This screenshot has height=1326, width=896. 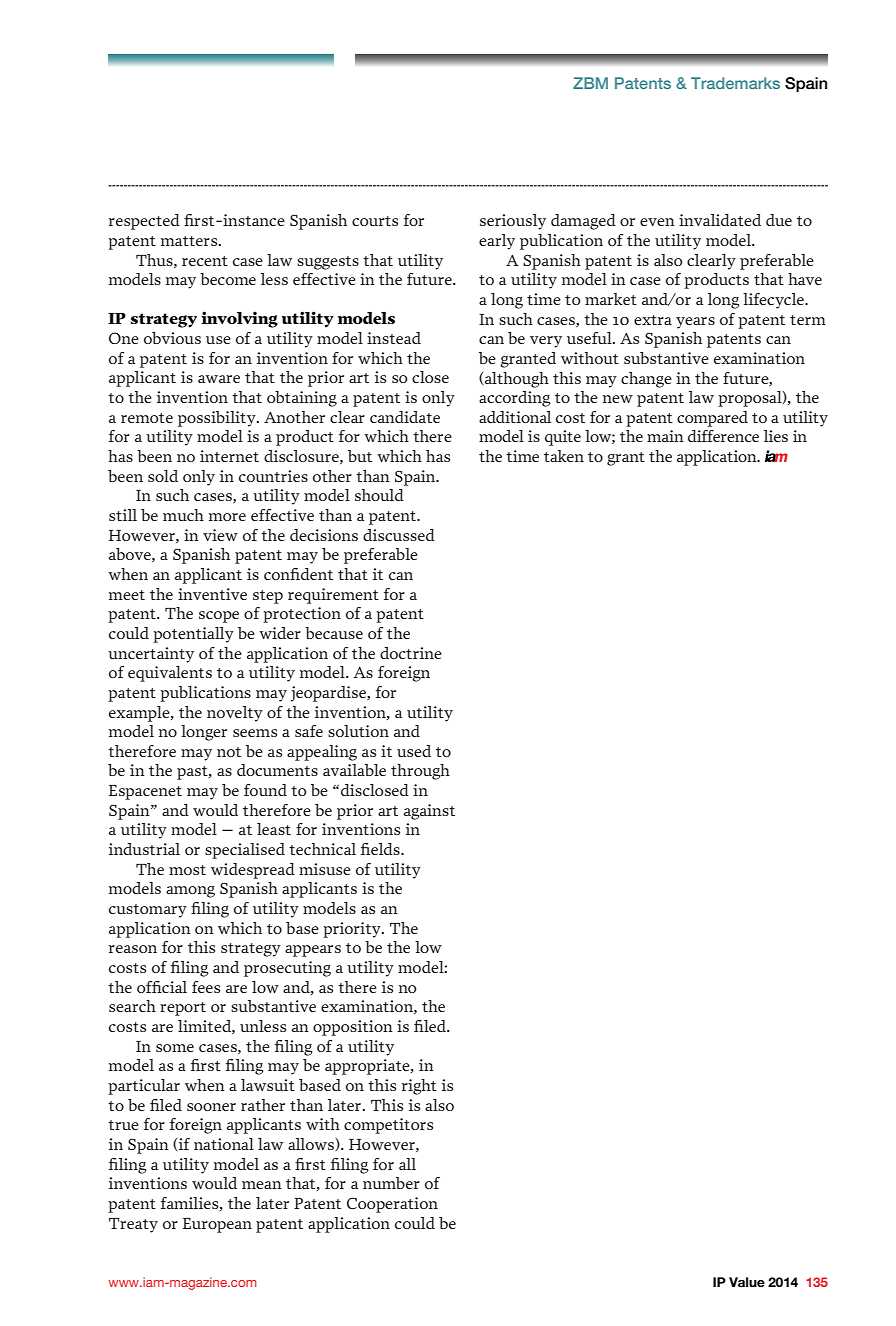 I want to click on against, so click(x=429, y=812).
